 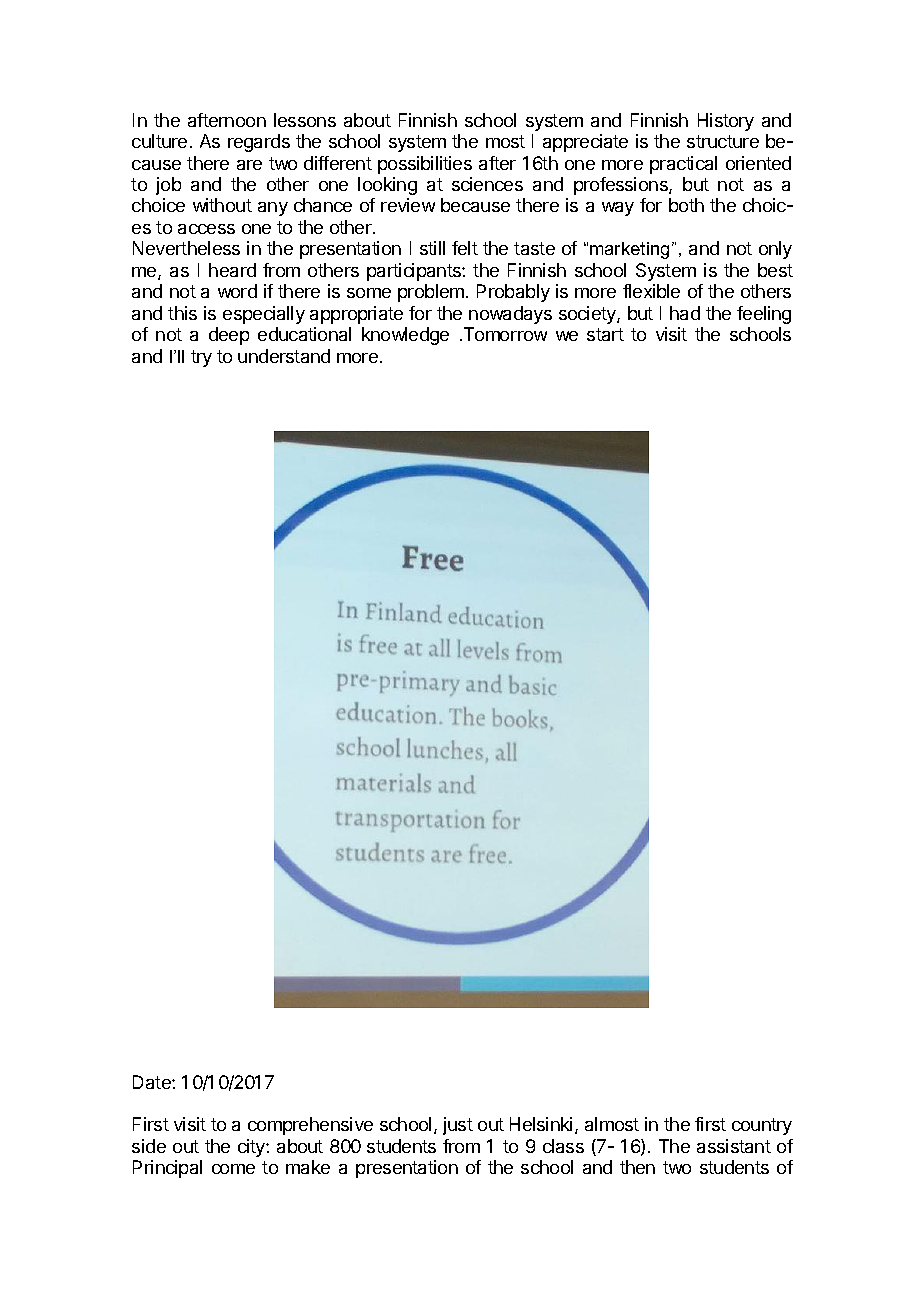 What do you see at coordinates (605, 334) in the screenshot?
I see `start` at bounding box center [605, 334].
